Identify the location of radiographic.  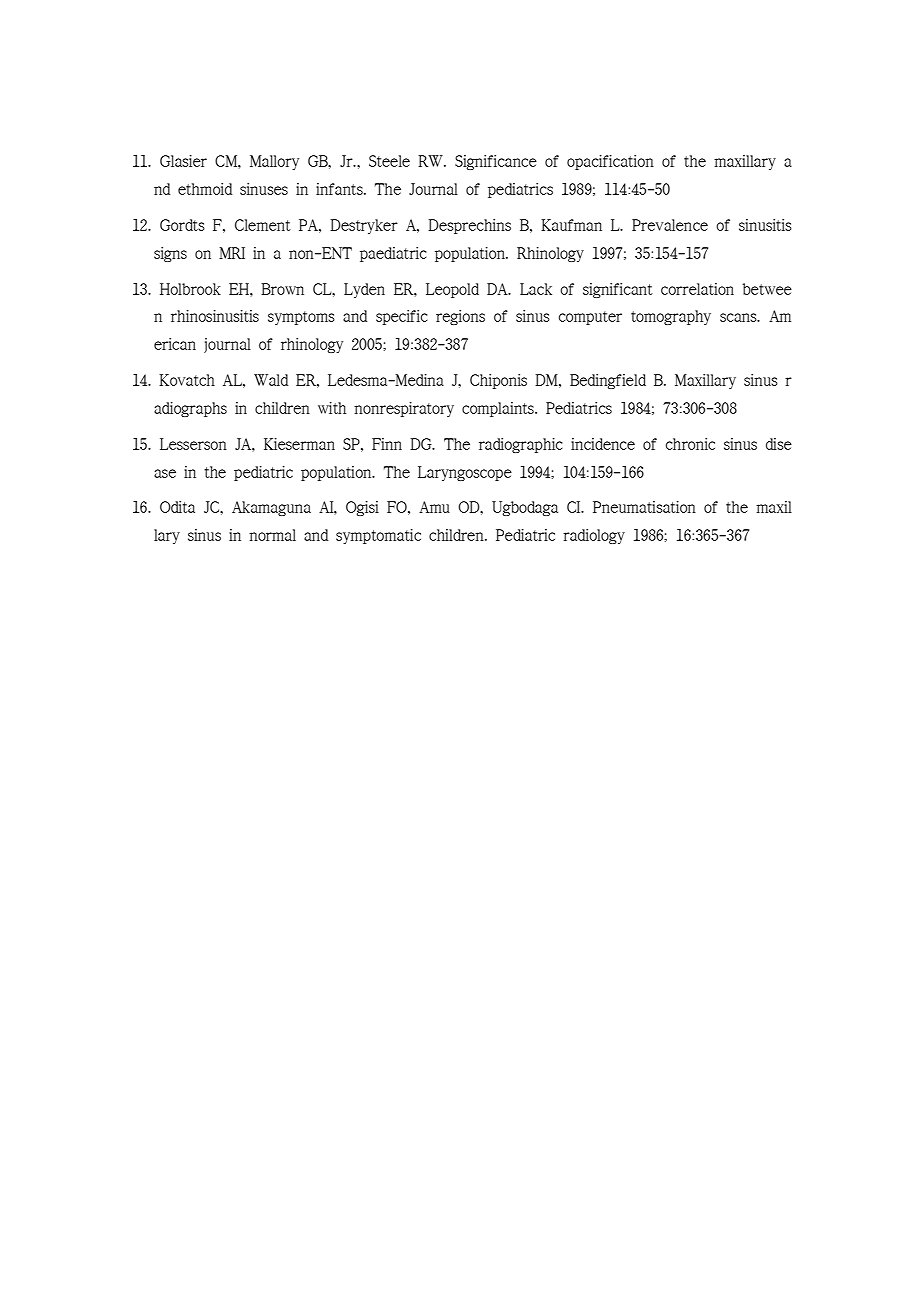
(520, 445).
